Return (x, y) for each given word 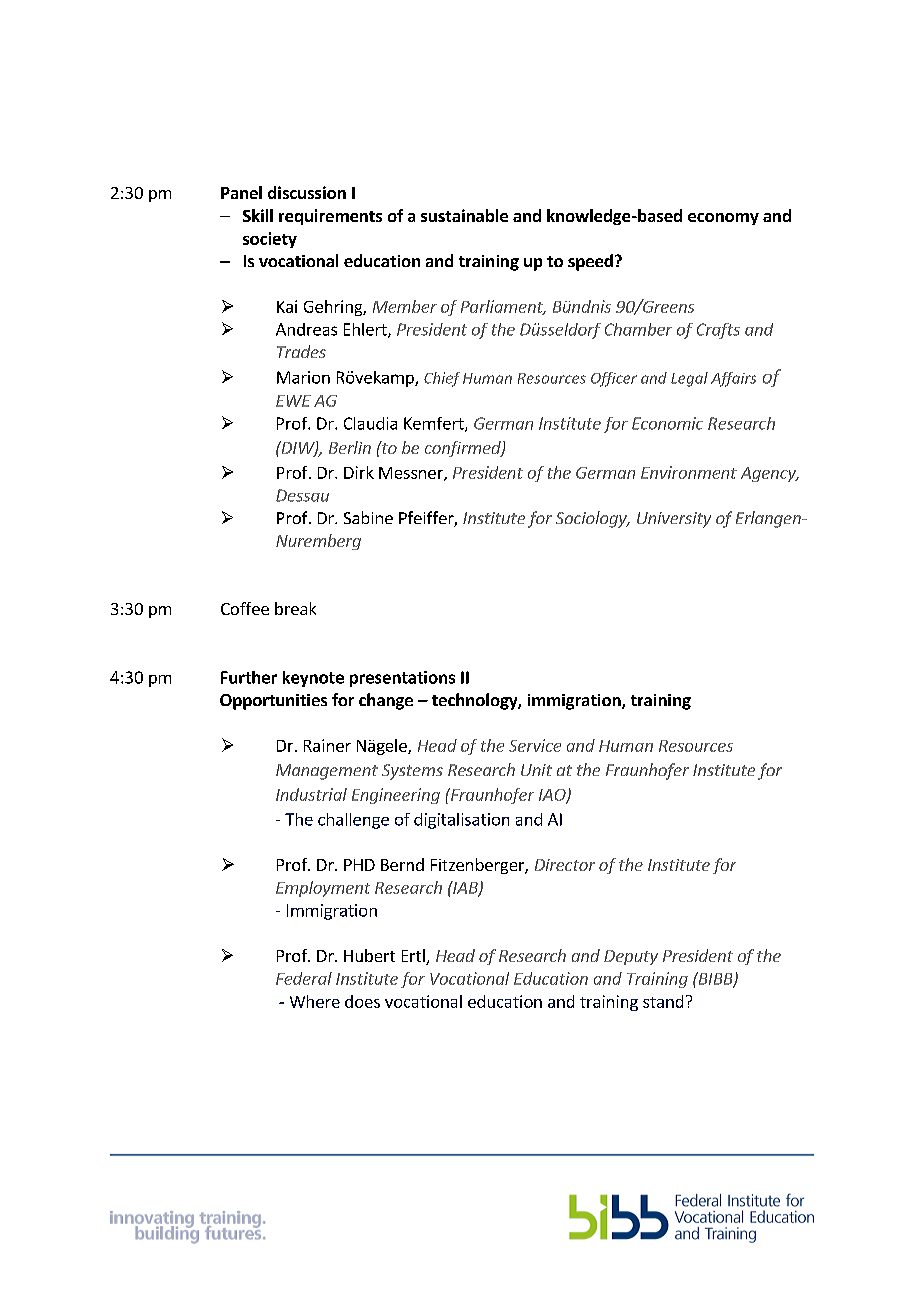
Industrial (311, 794)
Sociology (592, 519)
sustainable (464, 215)
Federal (304, 978)
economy (723, 219)
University (674, 520)
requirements (330, 217)
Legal (689, 379)
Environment (689, 472)
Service (535, 745)
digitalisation (461, 821)
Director (565, 865)
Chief (442, 379)
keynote (313, 679)
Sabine (368, 517)
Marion (303, 377)
